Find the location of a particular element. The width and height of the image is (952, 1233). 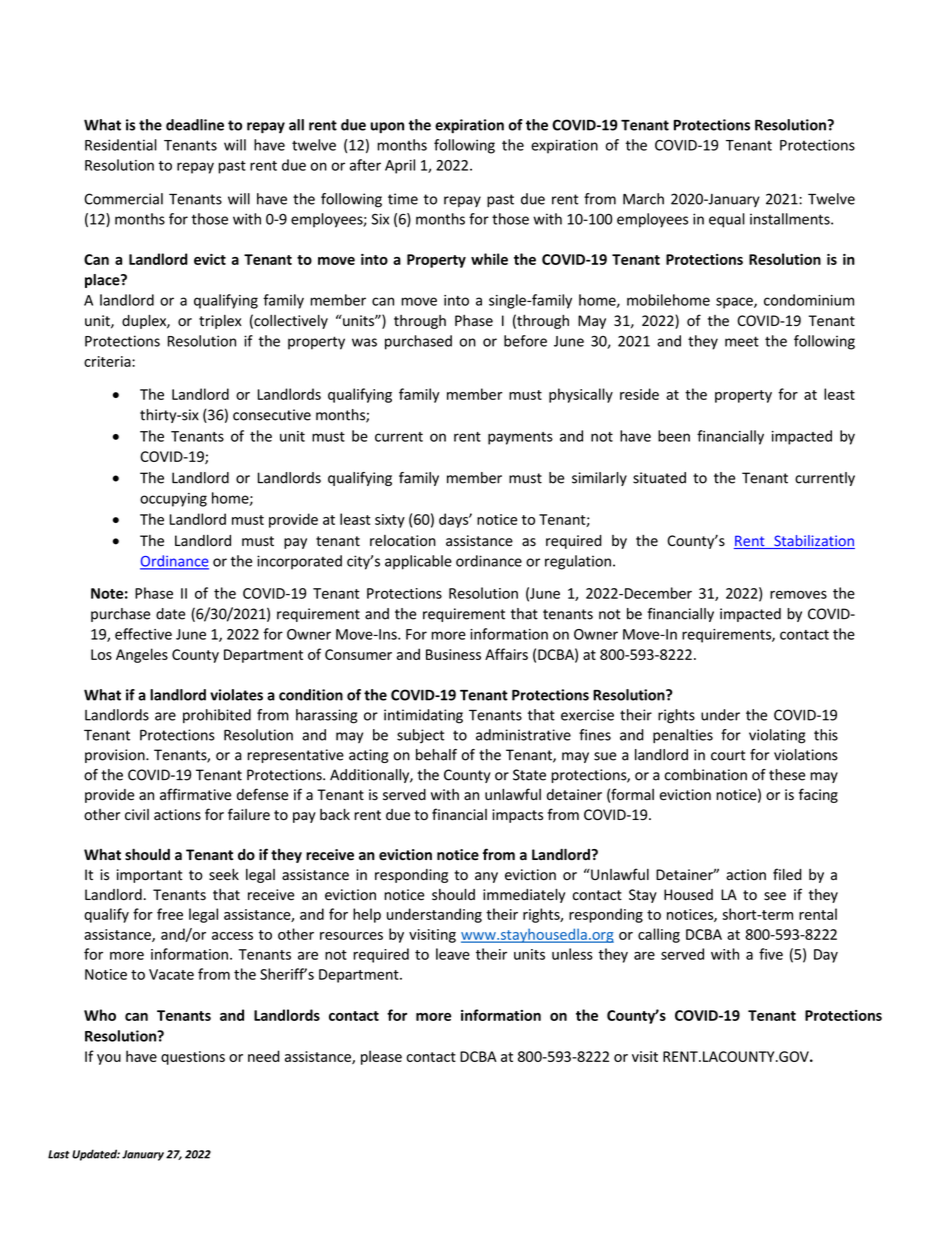

violating is located at coordinates (777, 736).
